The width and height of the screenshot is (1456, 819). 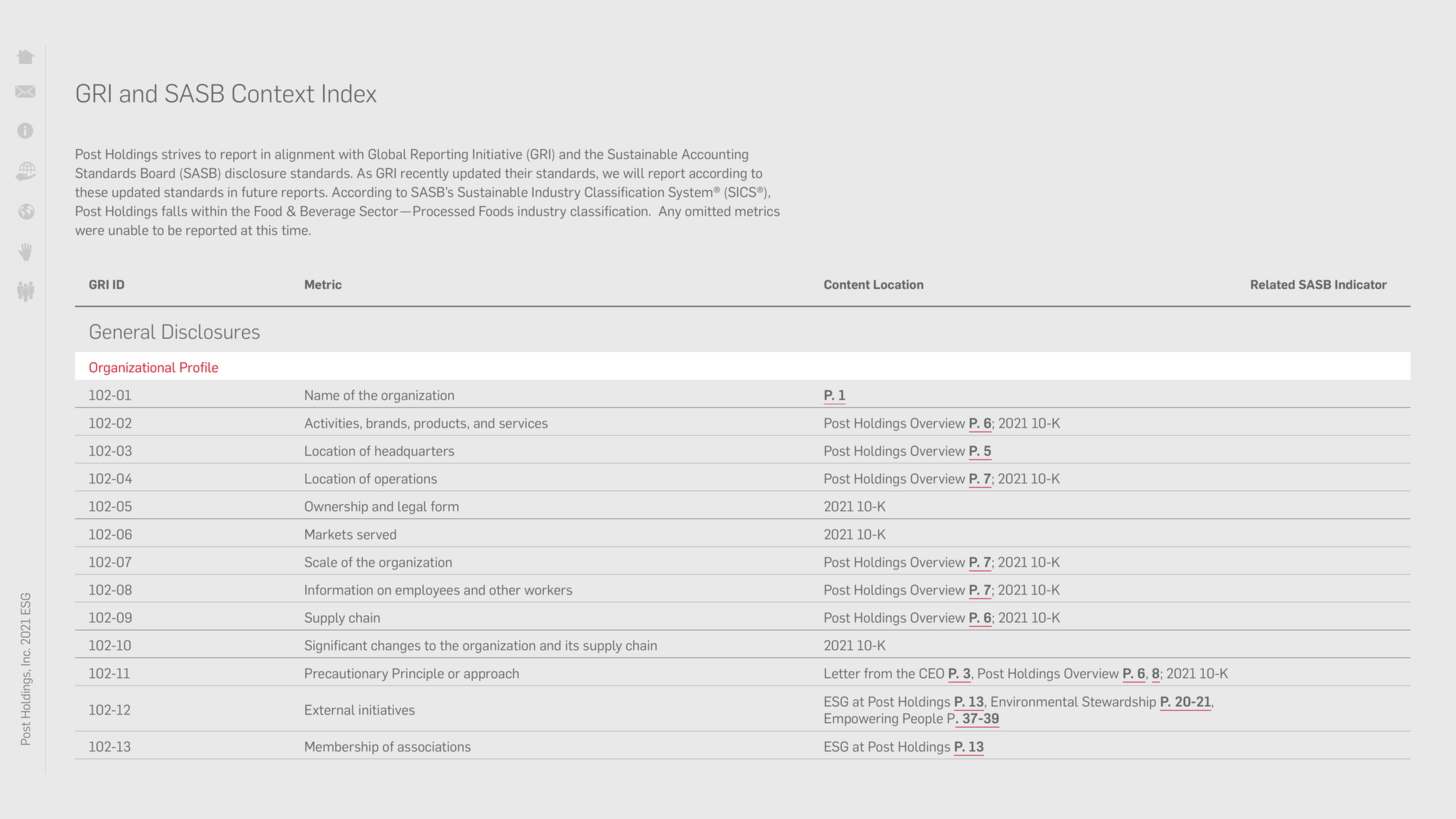 I want to click on omitted, so click(x=707, y=211).
